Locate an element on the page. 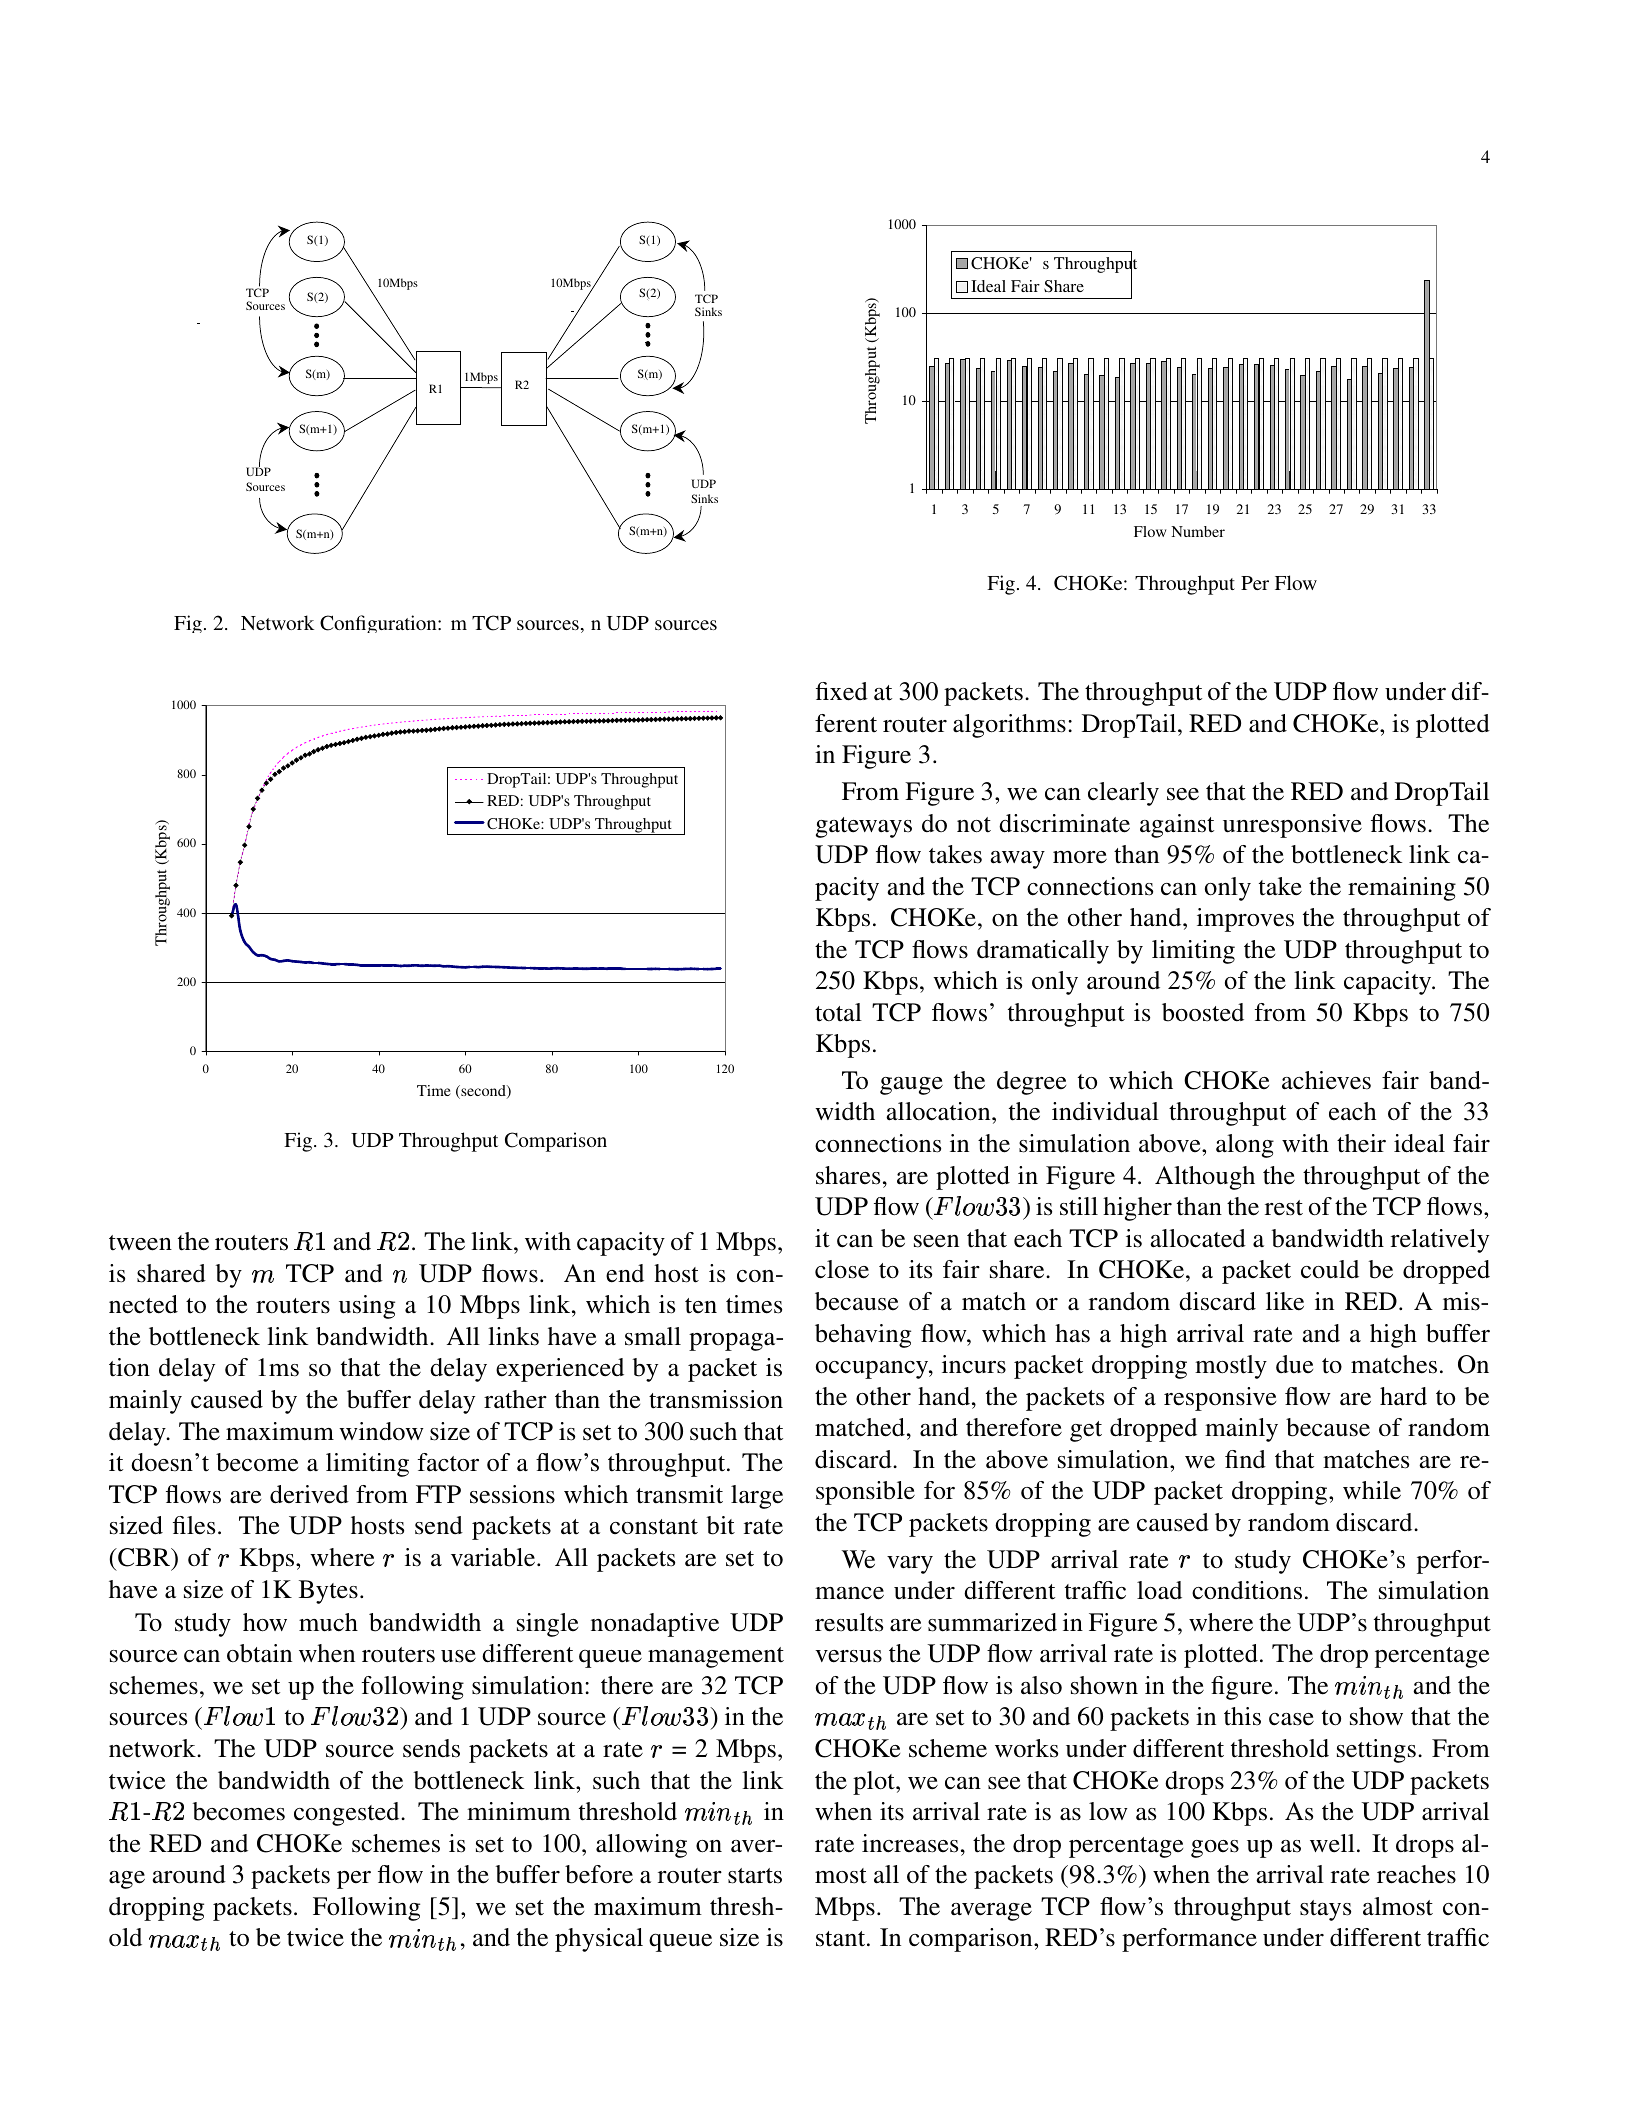 The height and width of the document is (2109, 1630). gateways is located at coordinates (864, 827).
